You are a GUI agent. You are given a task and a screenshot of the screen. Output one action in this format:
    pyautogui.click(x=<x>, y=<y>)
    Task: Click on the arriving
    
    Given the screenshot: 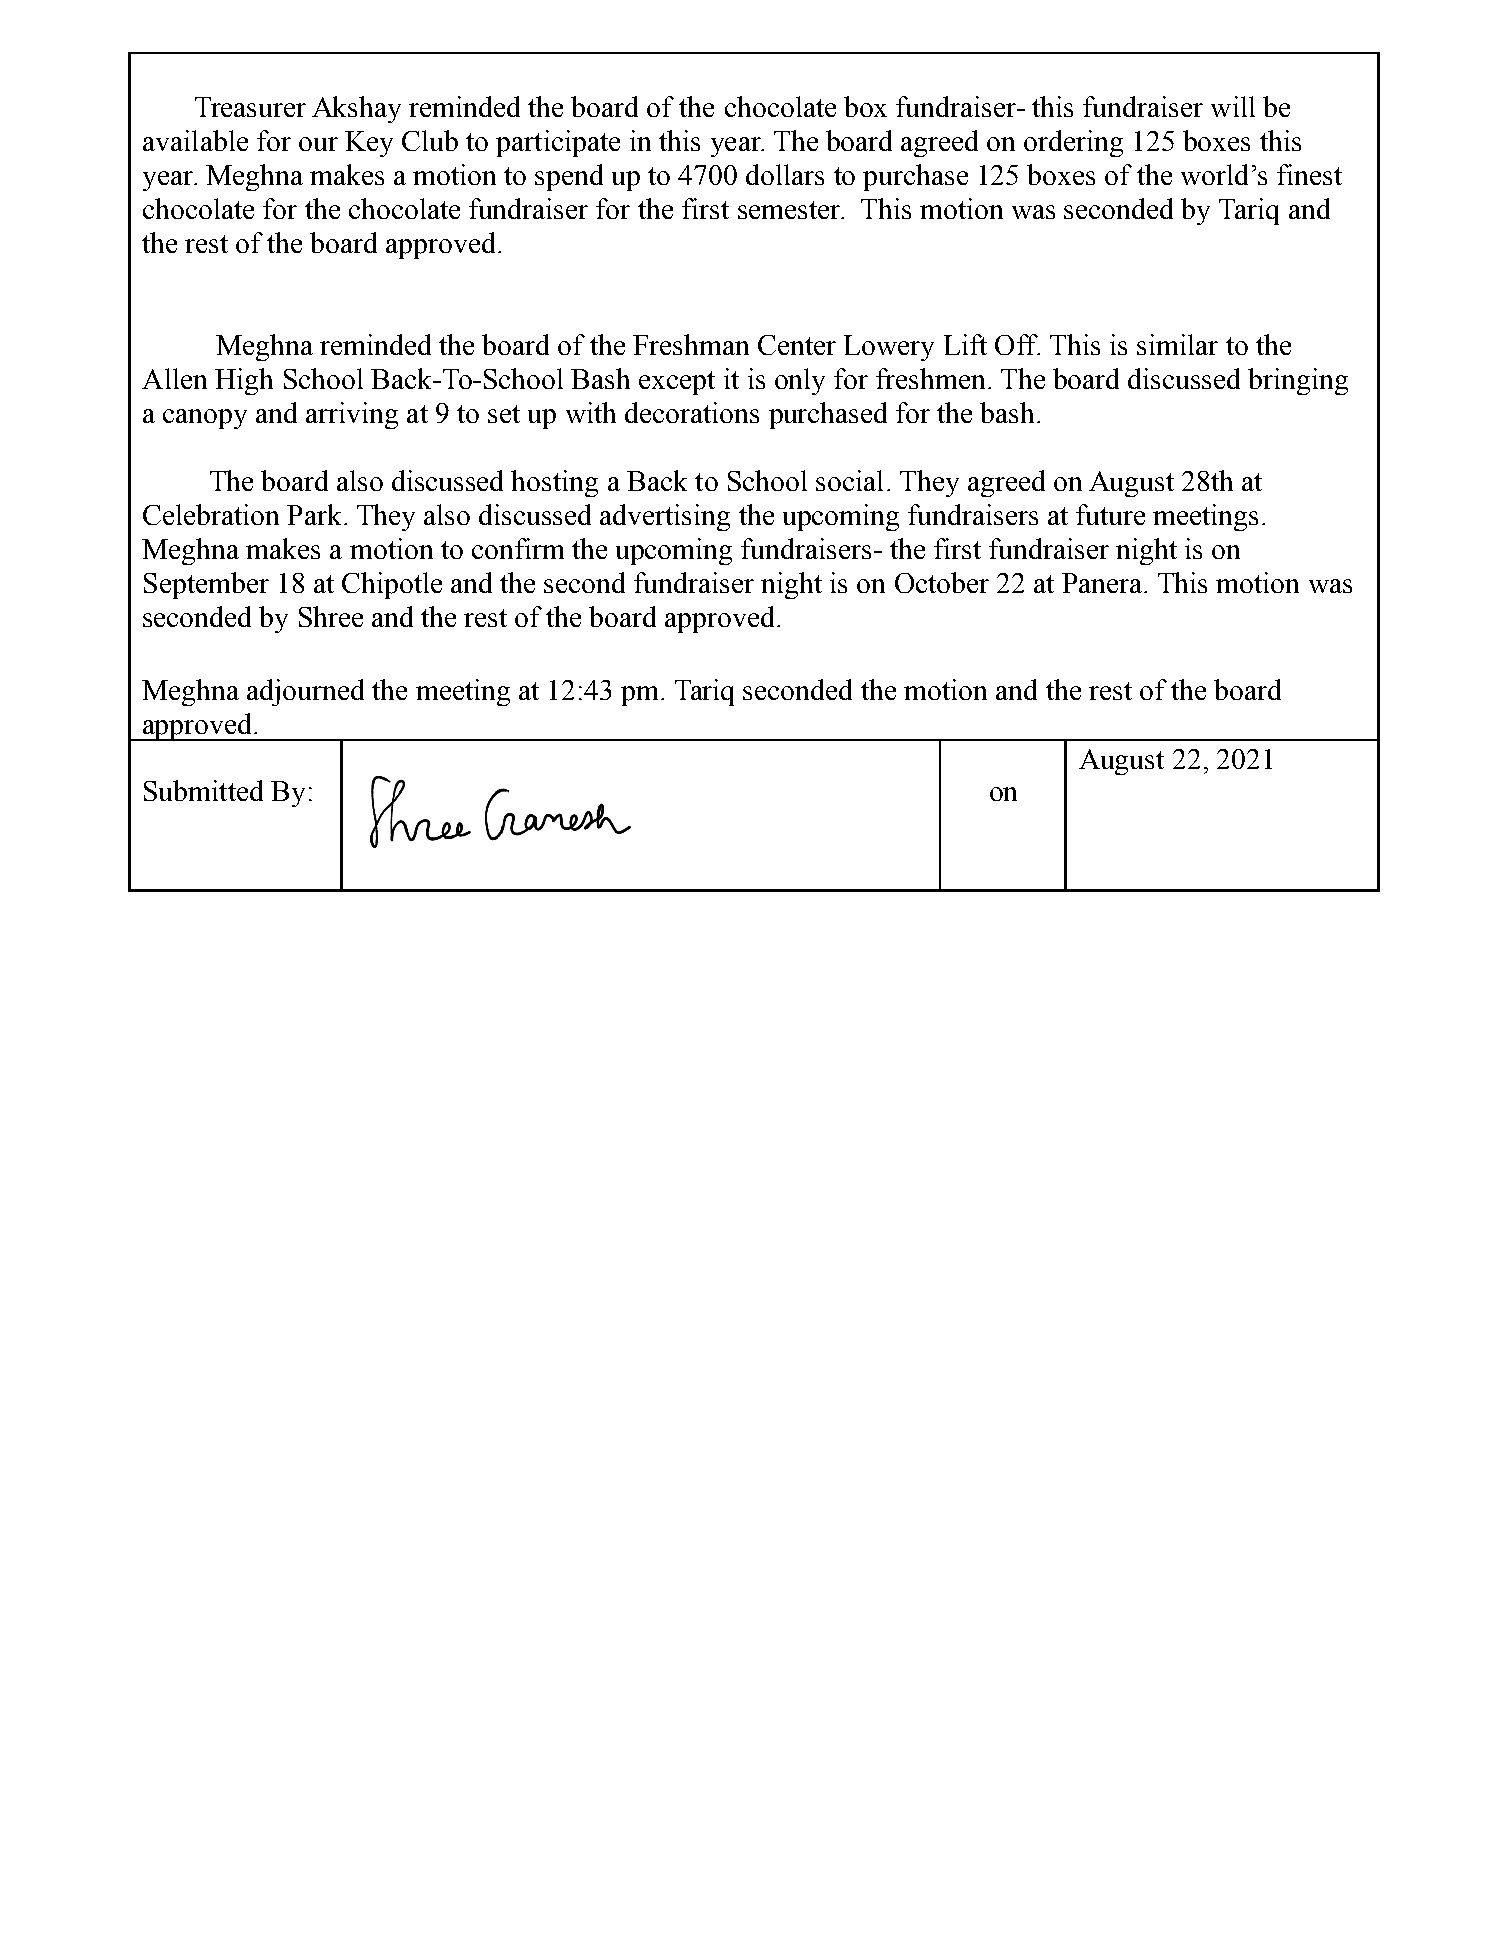 What is the action you would take?
    pyautogui.click(x=352, y=415)
